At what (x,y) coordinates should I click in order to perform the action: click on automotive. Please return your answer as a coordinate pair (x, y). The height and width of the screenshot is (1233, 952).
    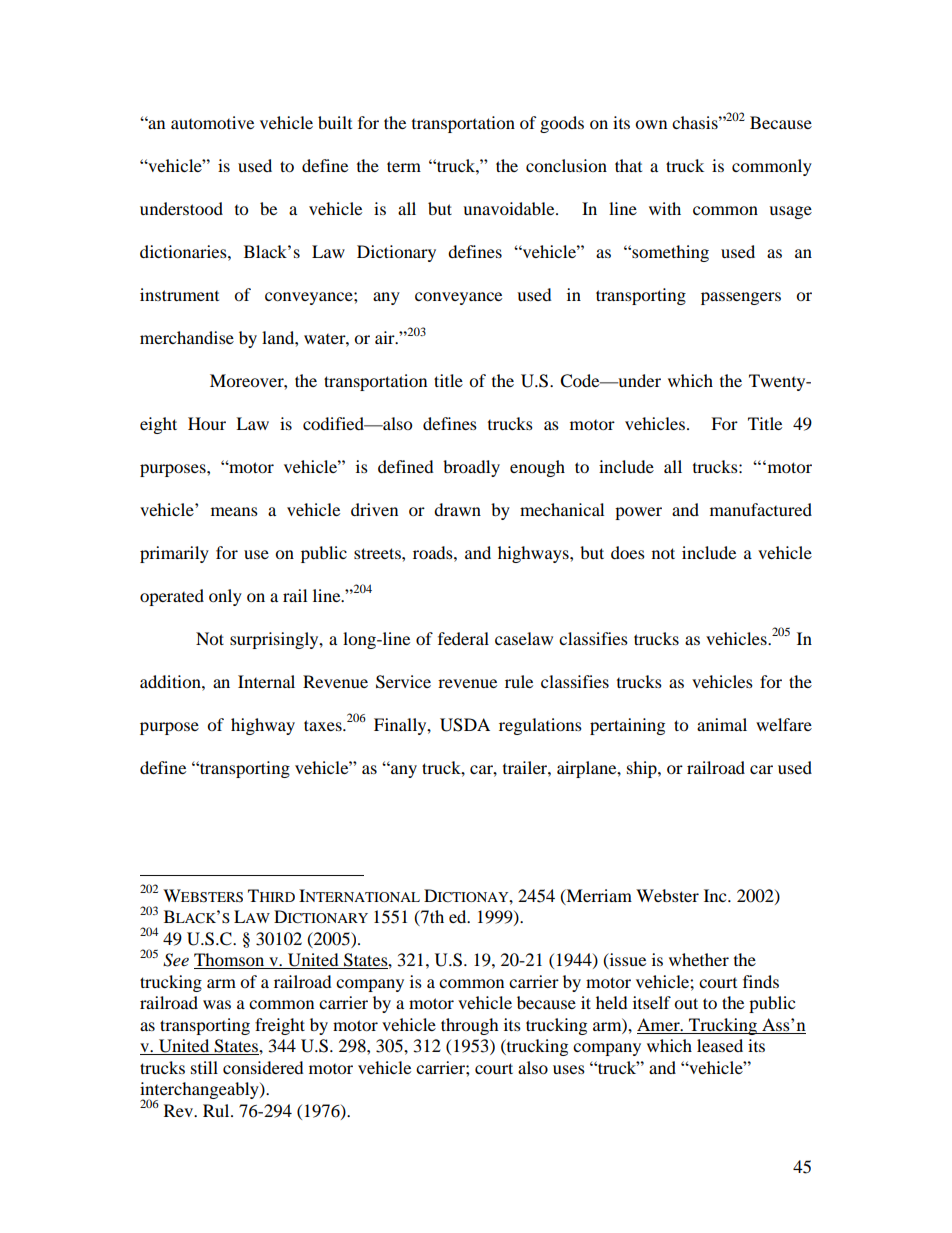
    Looking at the image, I should click on (212, 122).
